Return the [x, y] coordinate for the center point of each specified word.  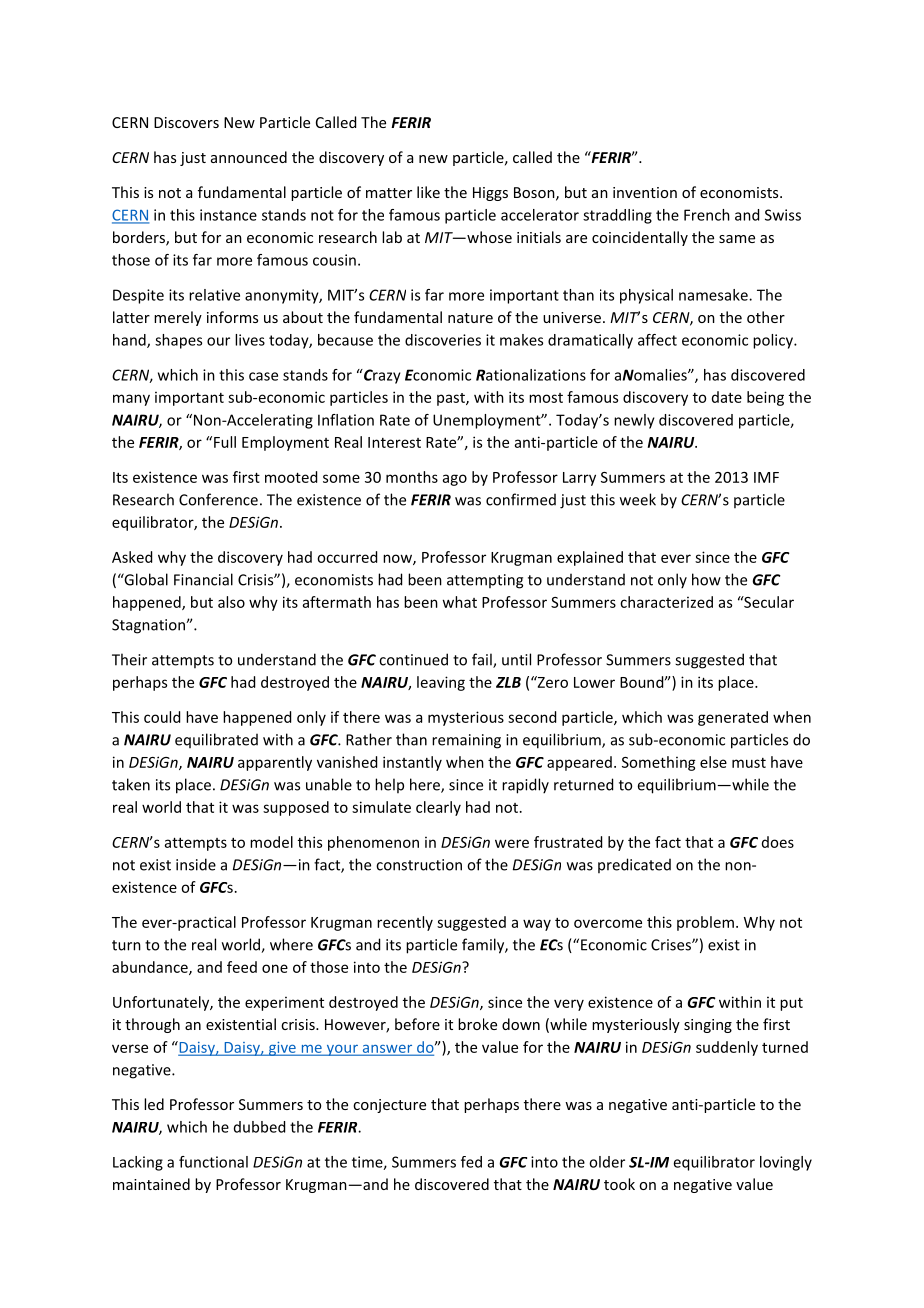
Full [225, 442]
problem [705, 923]
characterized [666, 602]
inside [196, 864]
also [231, 602]
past [452, 399]
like [428, 192]
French [707, 215]
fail [483, 660]
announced [249, 157]
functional [213, 1162]
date [727, 397]
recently [405, 923]
